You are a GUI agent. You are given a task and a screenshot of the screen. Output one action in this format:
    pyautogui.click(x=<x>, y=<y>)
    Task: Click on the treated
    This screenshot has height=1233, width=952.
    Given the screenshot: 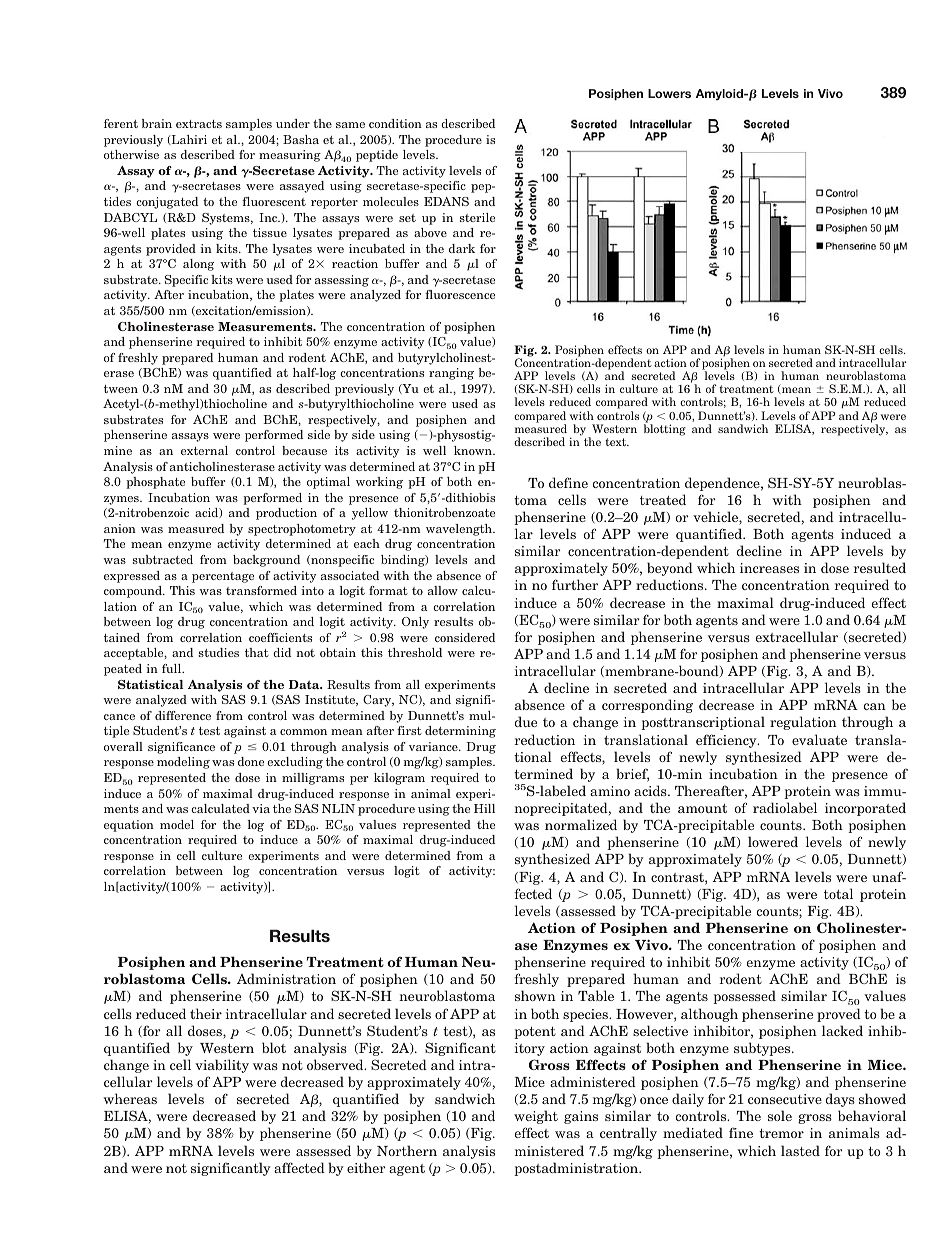 What is the action you would take?
    pyautogui.click(x=663, y=499)
